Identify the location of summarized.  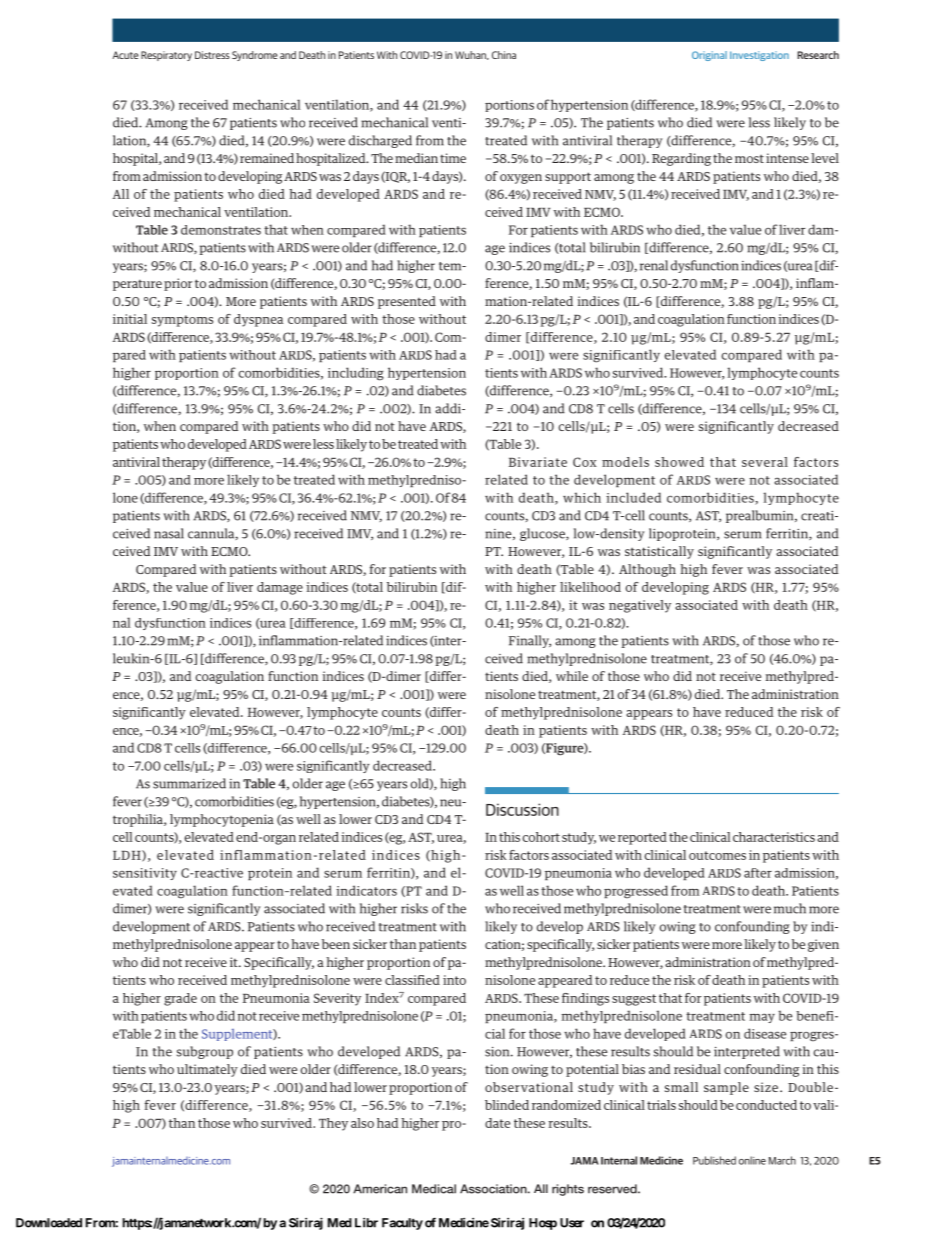
(189, 783).
